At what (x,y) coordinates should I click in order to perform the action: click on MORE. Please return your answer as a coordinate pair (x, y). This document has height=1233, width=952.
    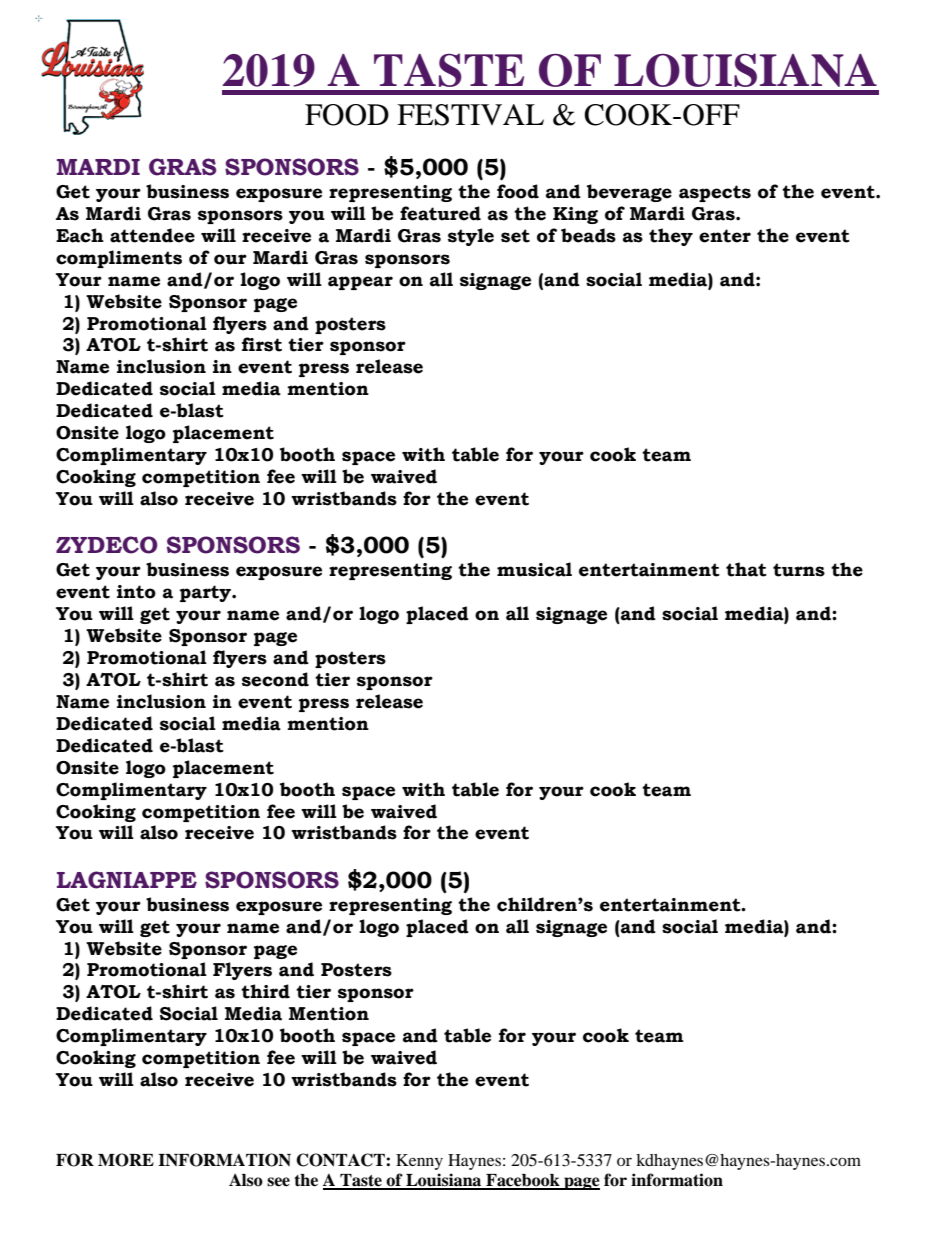
    Looking at the image, I should click on (126, 1160).
